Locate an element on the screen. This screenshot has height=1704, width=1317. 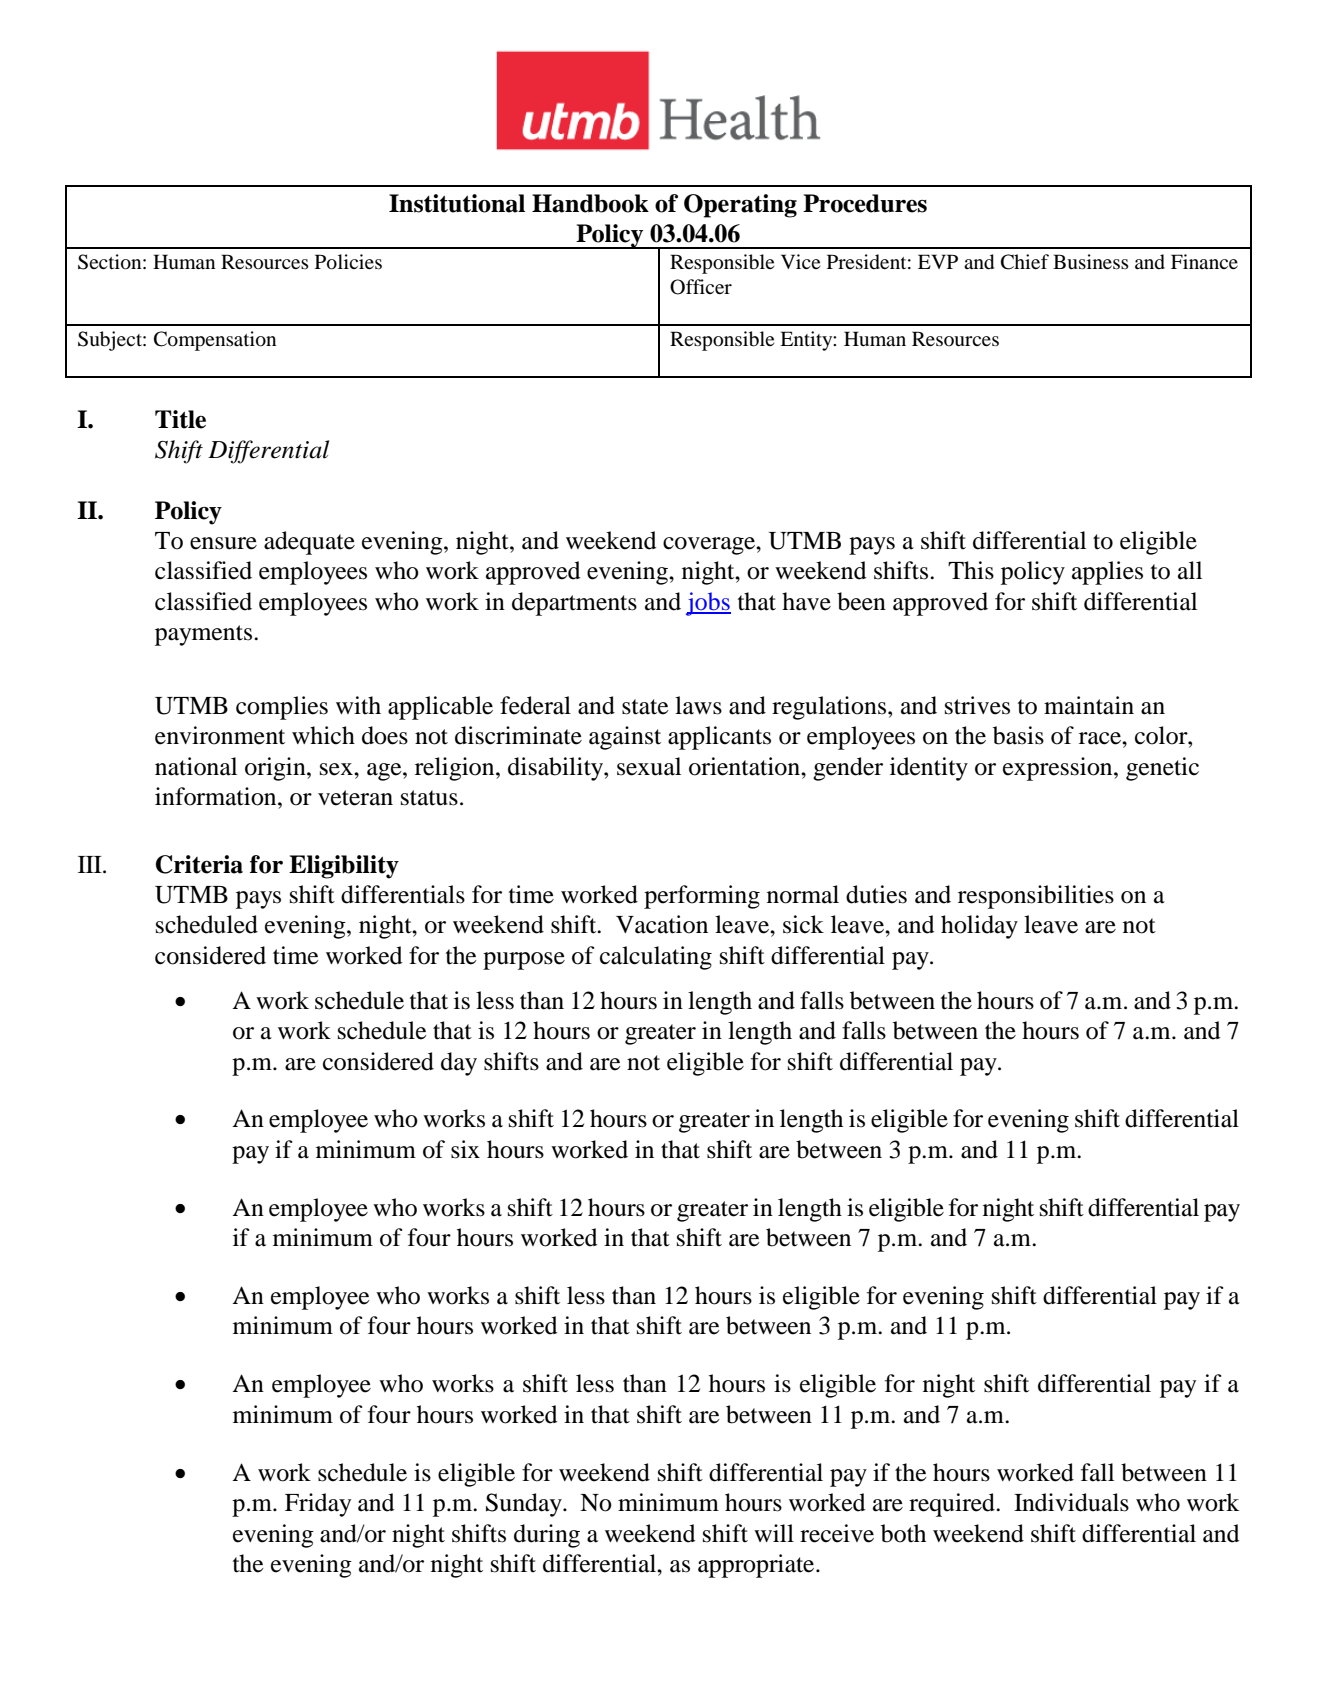
Policies is located at coordinates (348, 262).
